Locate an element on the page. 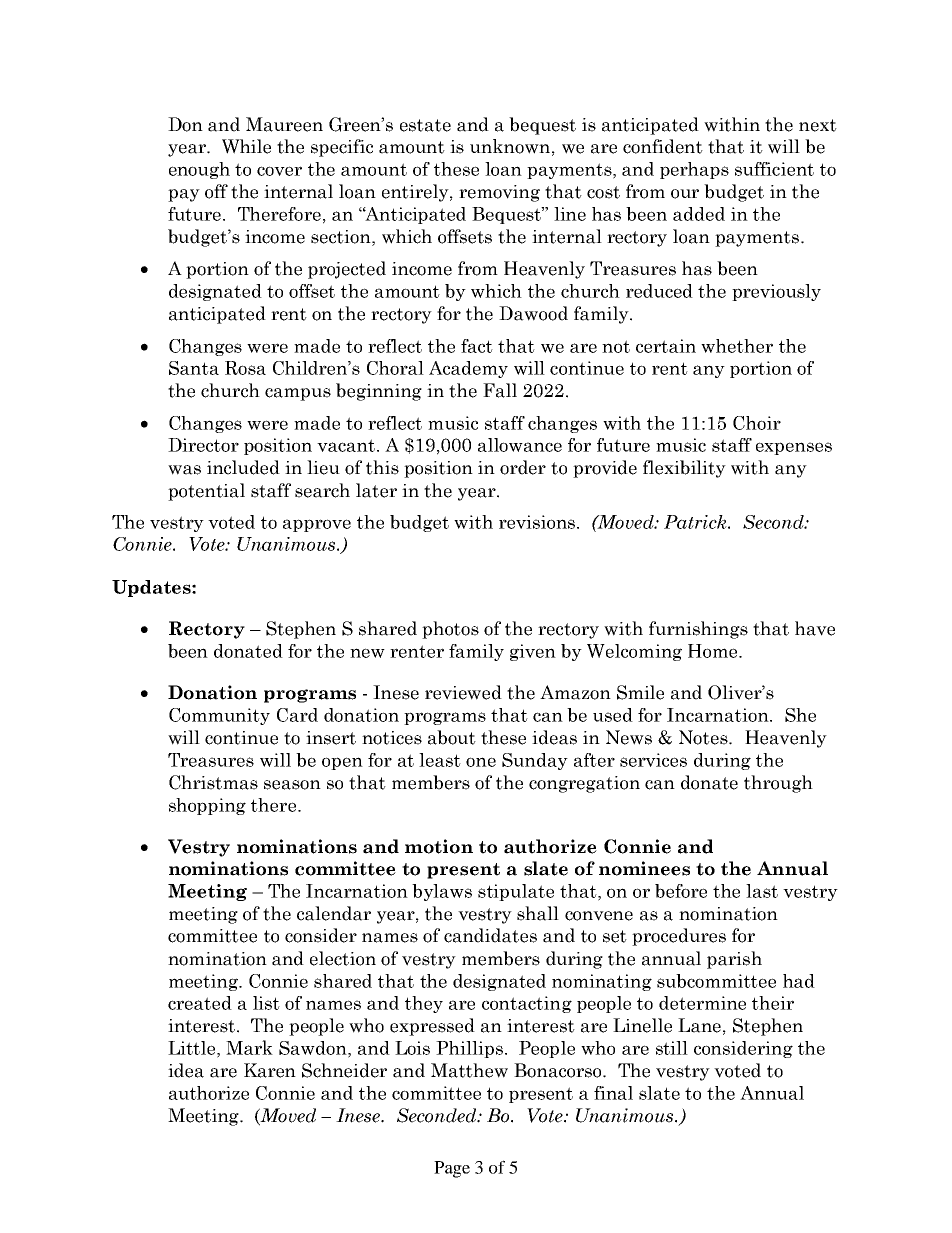 This document has height=1233, width=952. removing is located at coordinates (499, 193).
